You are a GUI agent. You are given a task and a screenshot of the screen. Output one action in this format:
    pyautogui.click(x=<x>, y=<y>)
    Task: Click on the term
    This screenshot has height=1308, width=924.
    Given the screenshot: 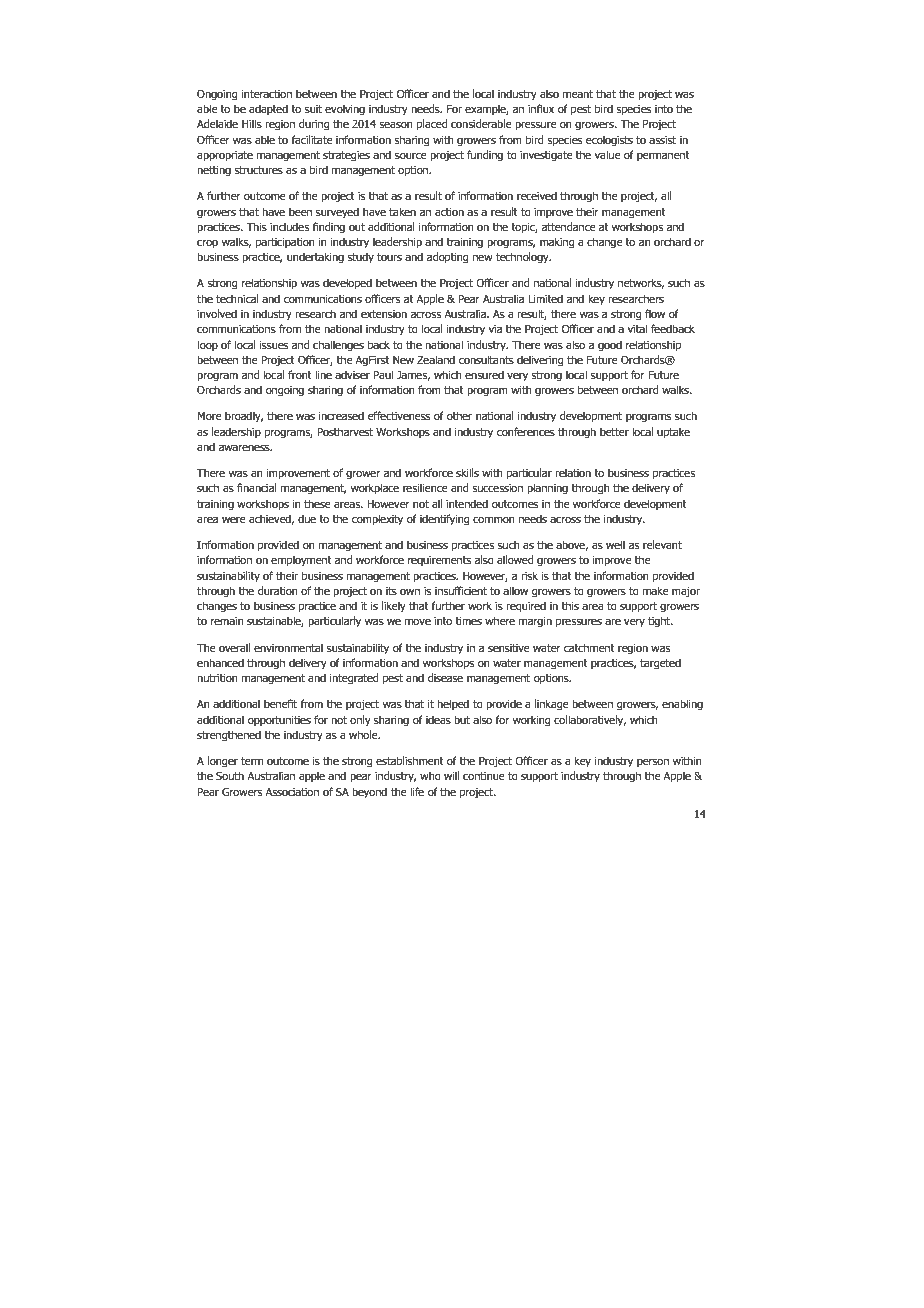 What is the action you would take?
    pyautogui.click(x=252, y=761)
